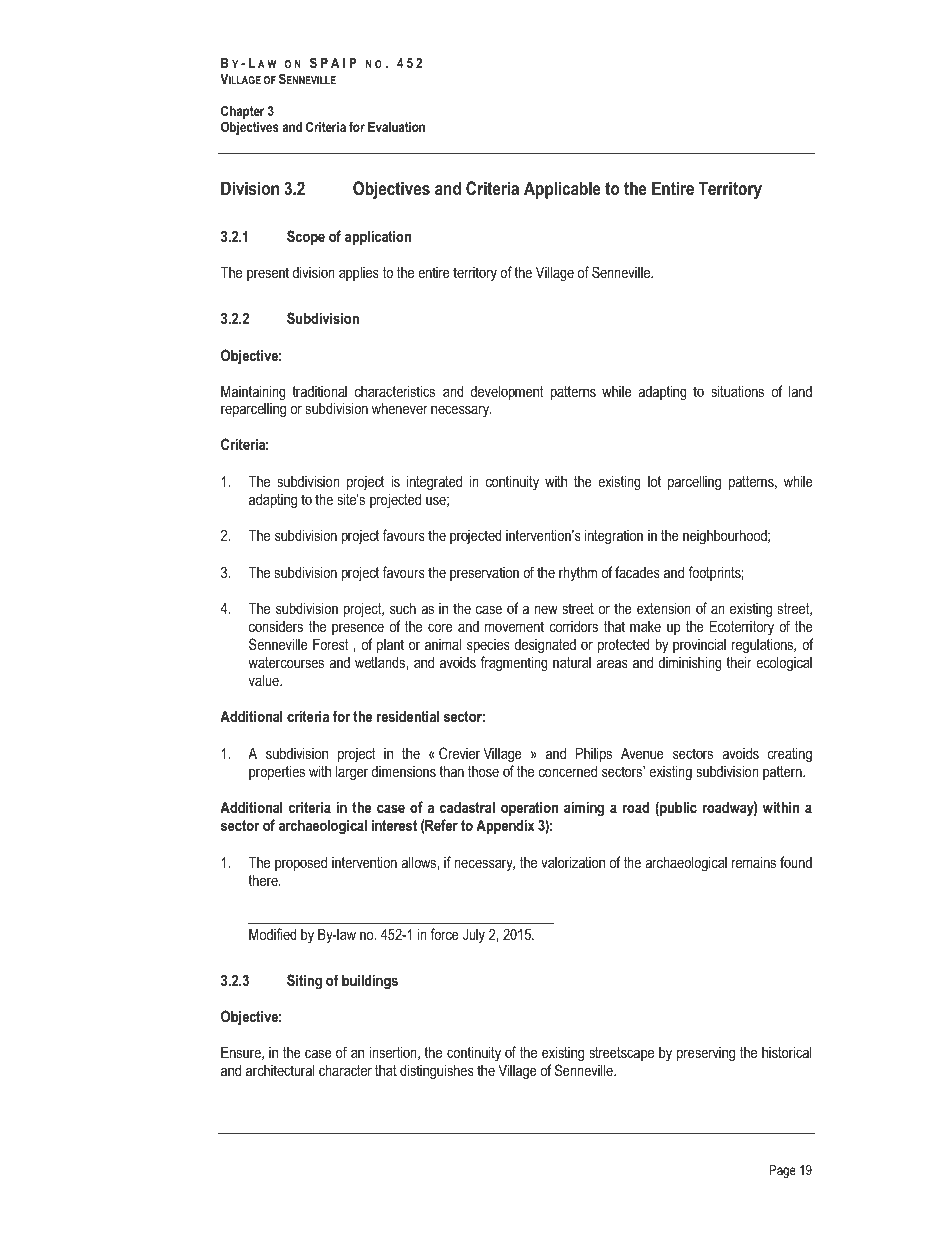 The height and width of the page is (1233, 952). Describe the element at coordinates (529, 810) in the page. I see `operation` at that location.
